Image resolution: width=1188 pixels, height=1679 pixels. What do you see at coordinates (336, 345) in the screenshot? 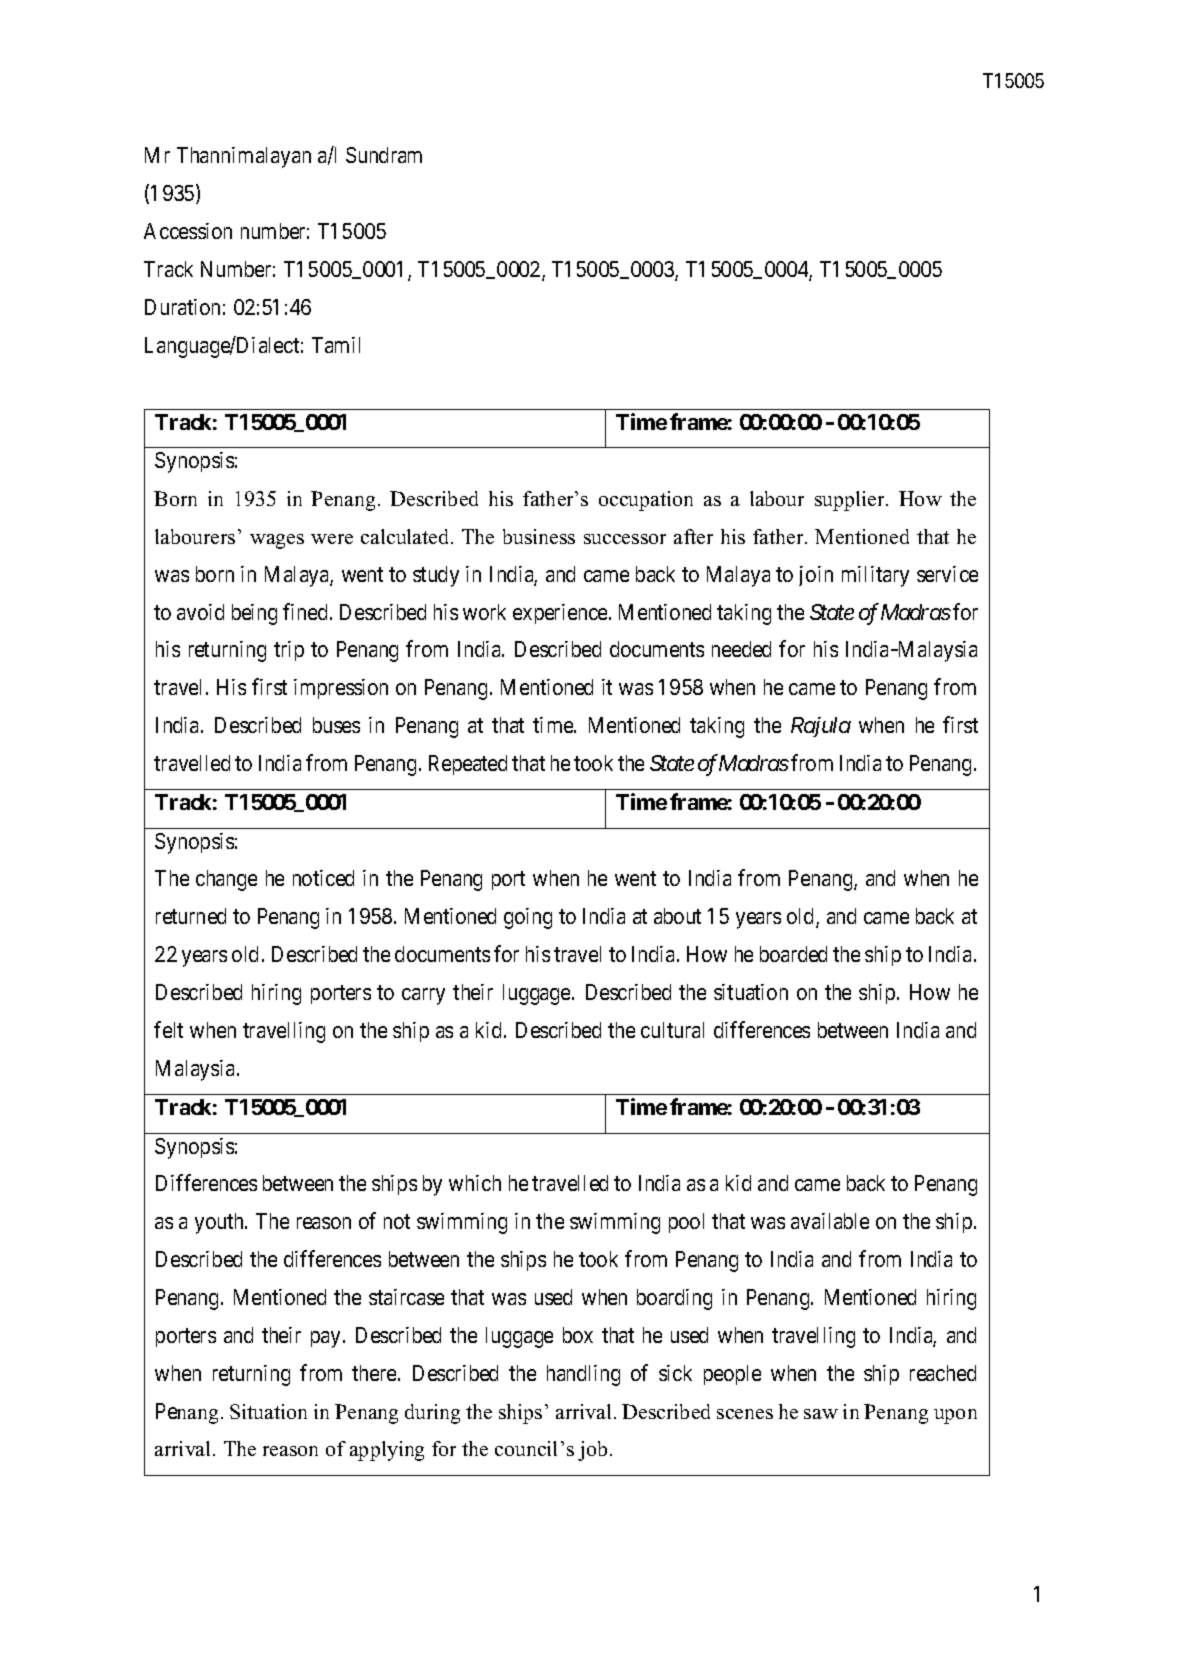
I see `Tamil` at bounding box center [336, 345].
